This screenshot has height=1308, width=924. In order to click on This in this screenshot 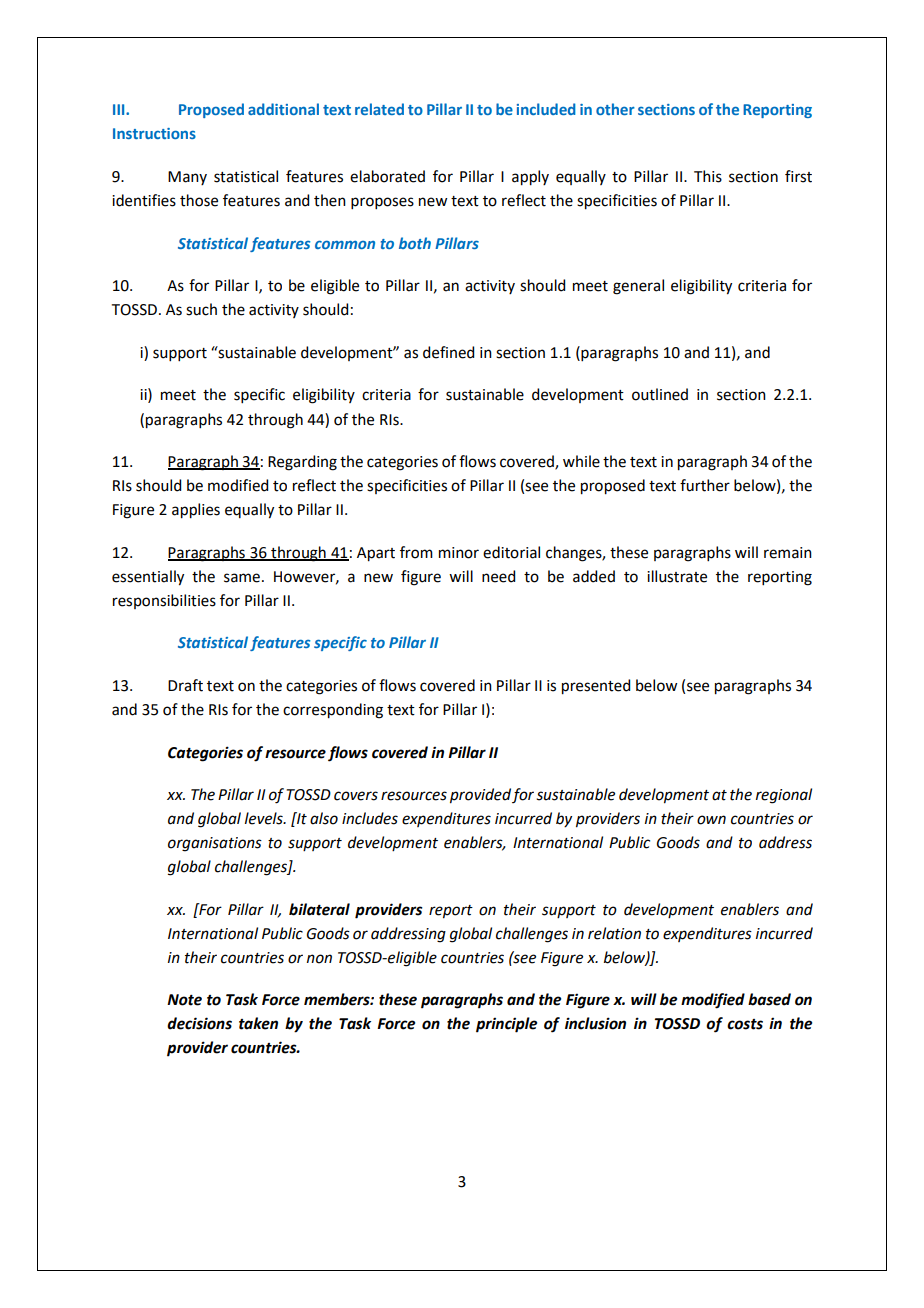, I will do `click(708, 176)`.
